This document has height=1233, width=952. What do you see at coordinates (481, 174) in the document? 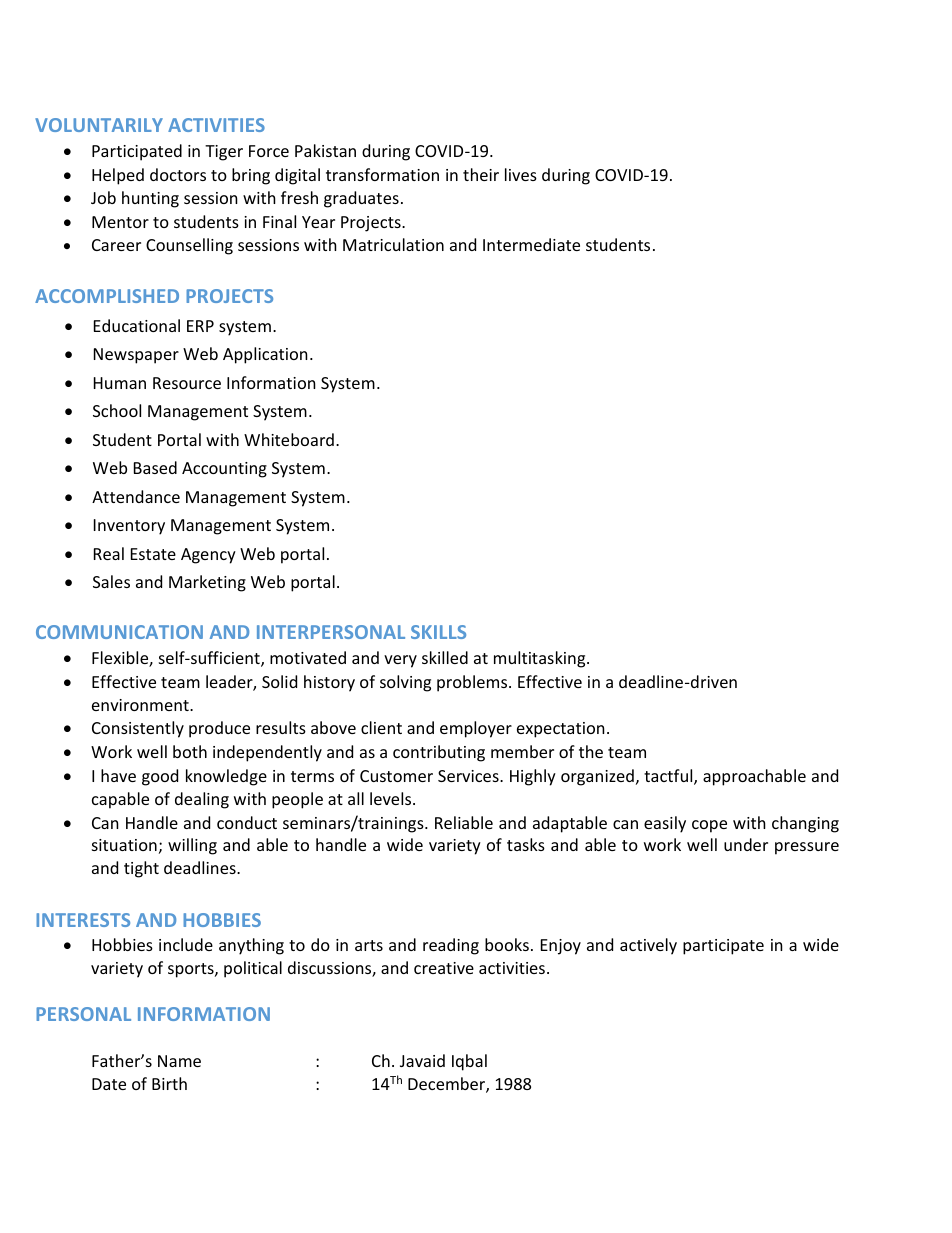
I see `their` at bounding box center [481, 174].
